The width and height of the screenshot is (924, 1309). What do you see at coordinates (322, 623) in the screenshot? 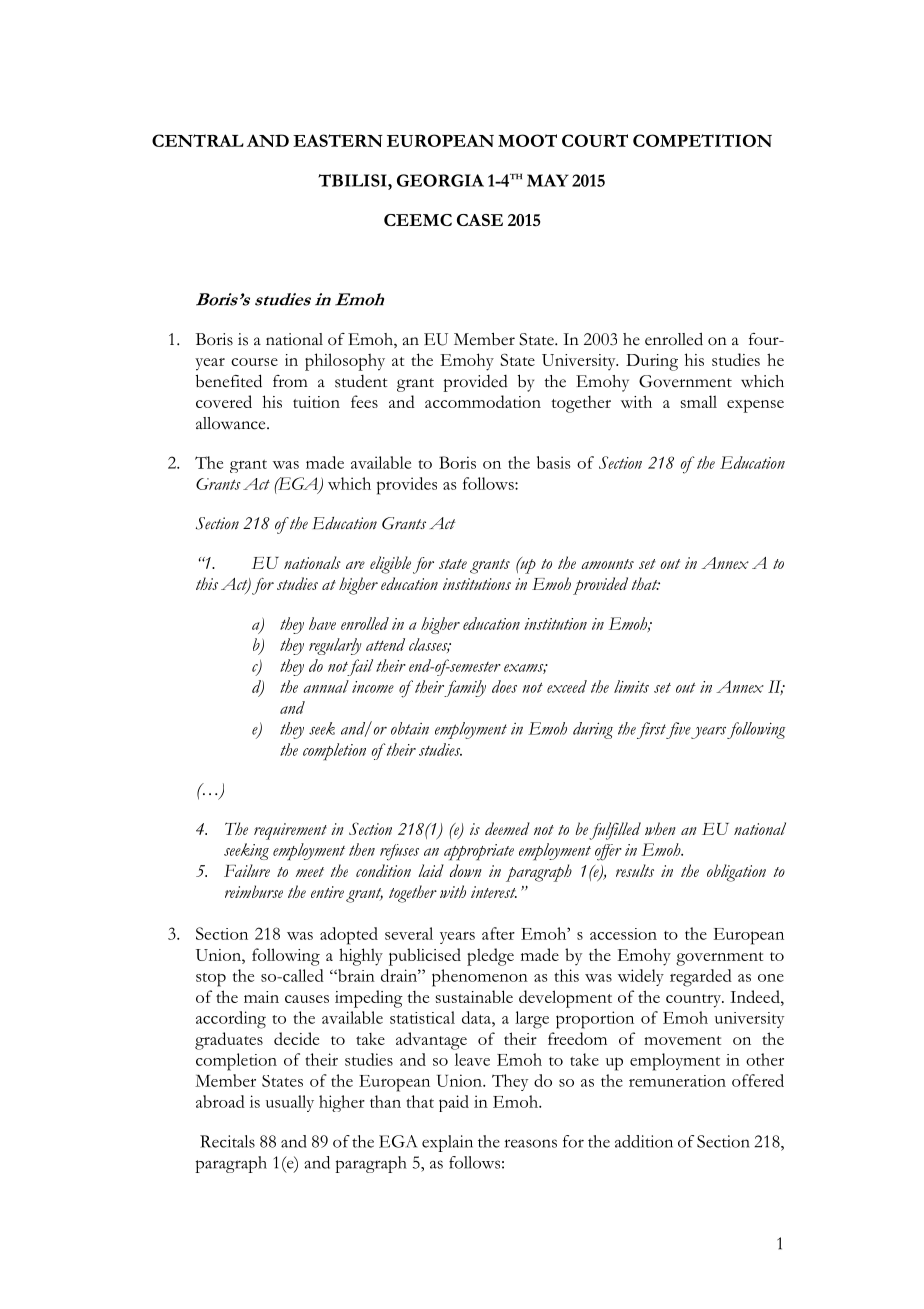
I see `have` at bounding box center [322, 623].
